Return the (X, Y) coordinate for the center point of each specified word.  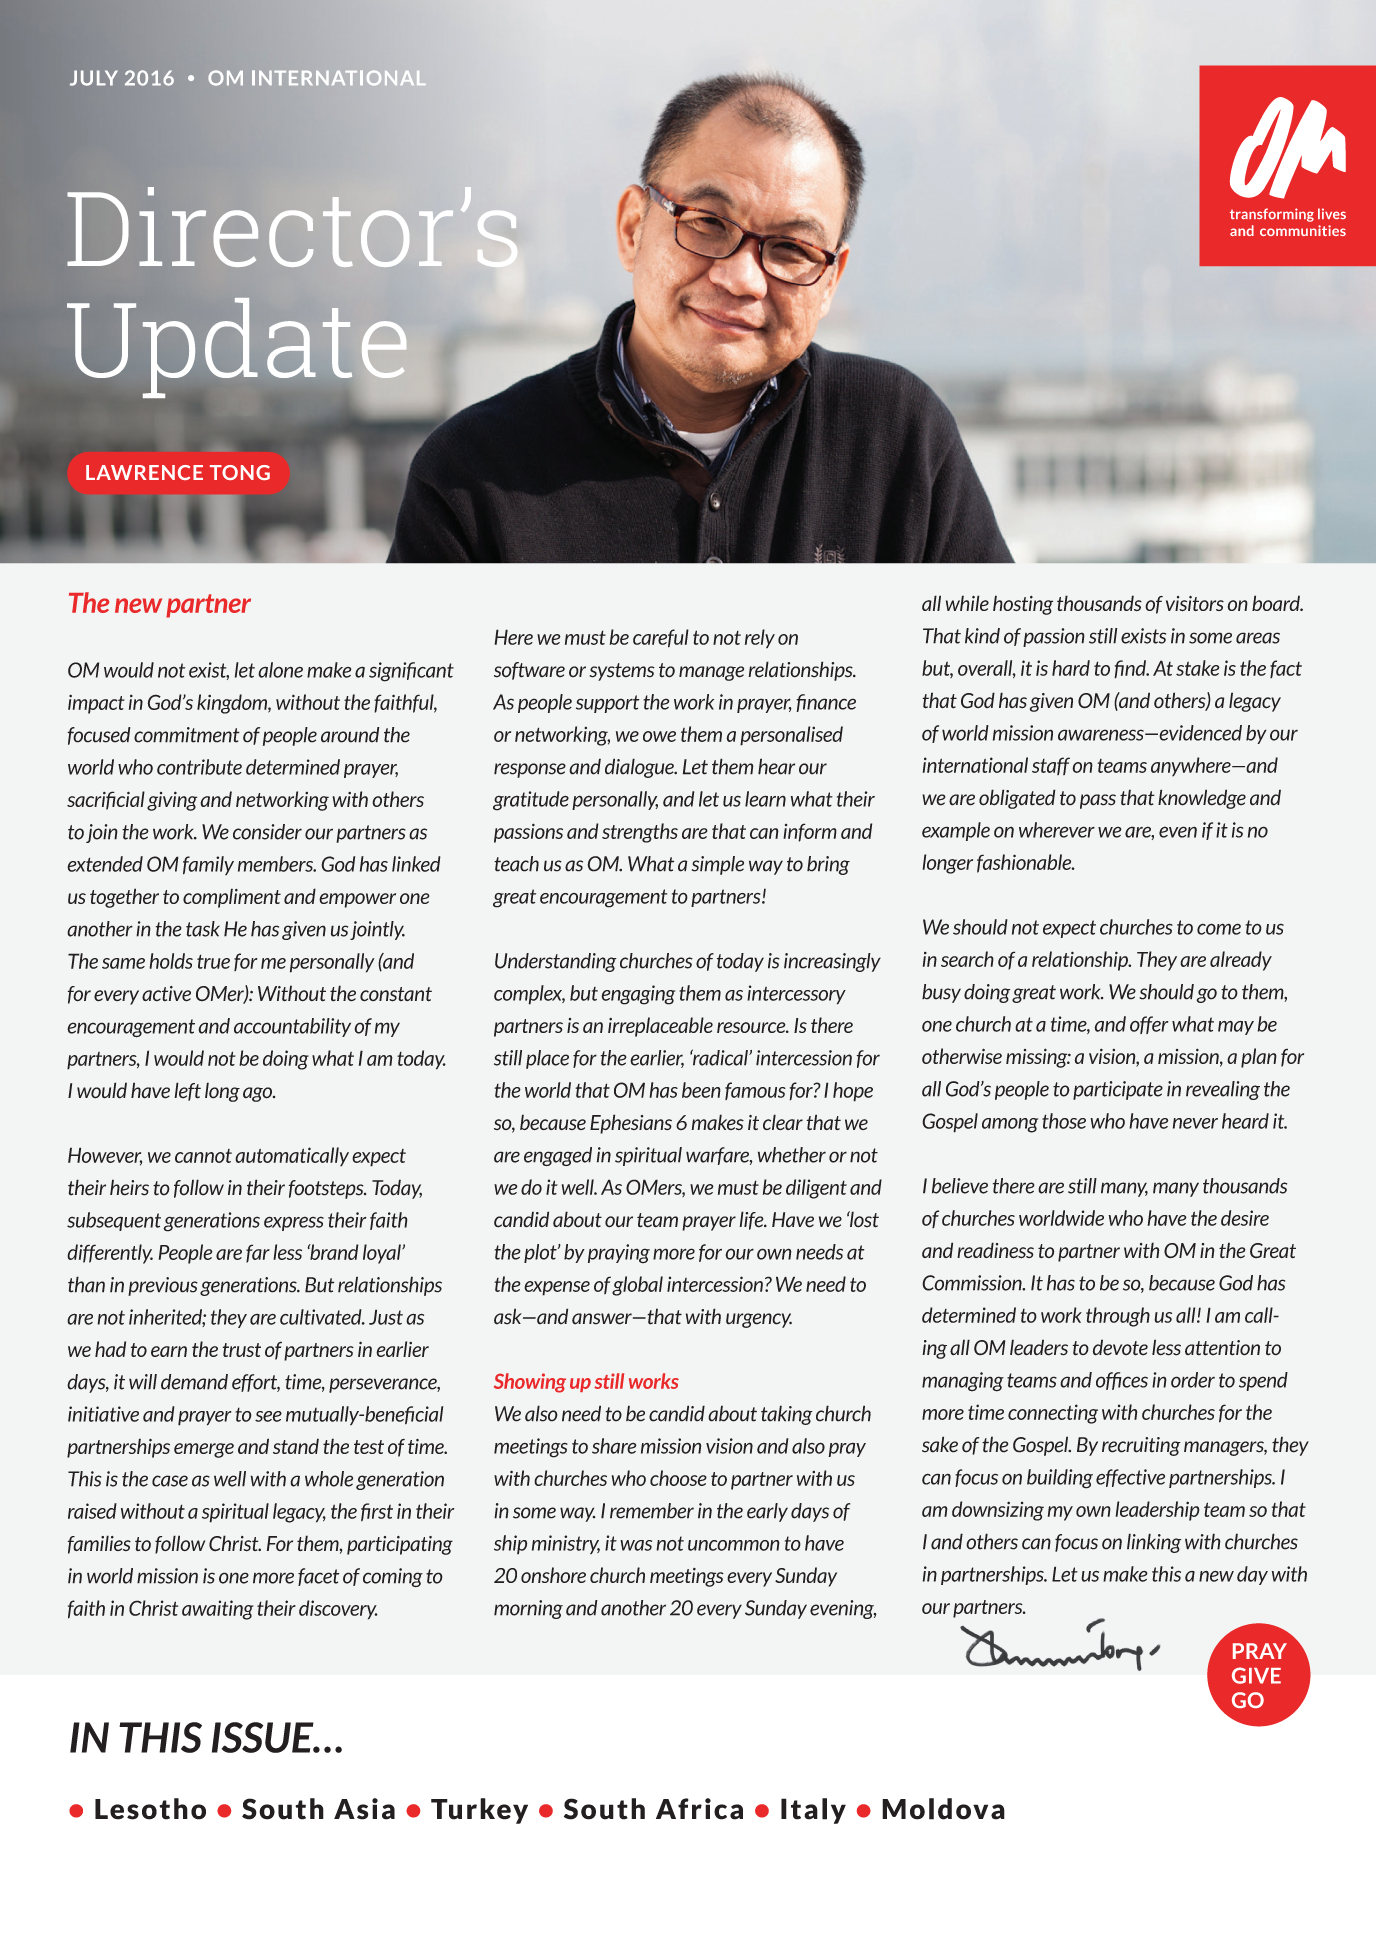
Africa (699, 1809)
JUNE (94, 78)
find (1131, 669)
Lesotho (150, 1809)
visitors (1195, 604)
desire (1245, 1218)
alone (280, 670)
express (294, 1223)
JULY (94, 78)
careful (661, 638)
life (752, 1220)
